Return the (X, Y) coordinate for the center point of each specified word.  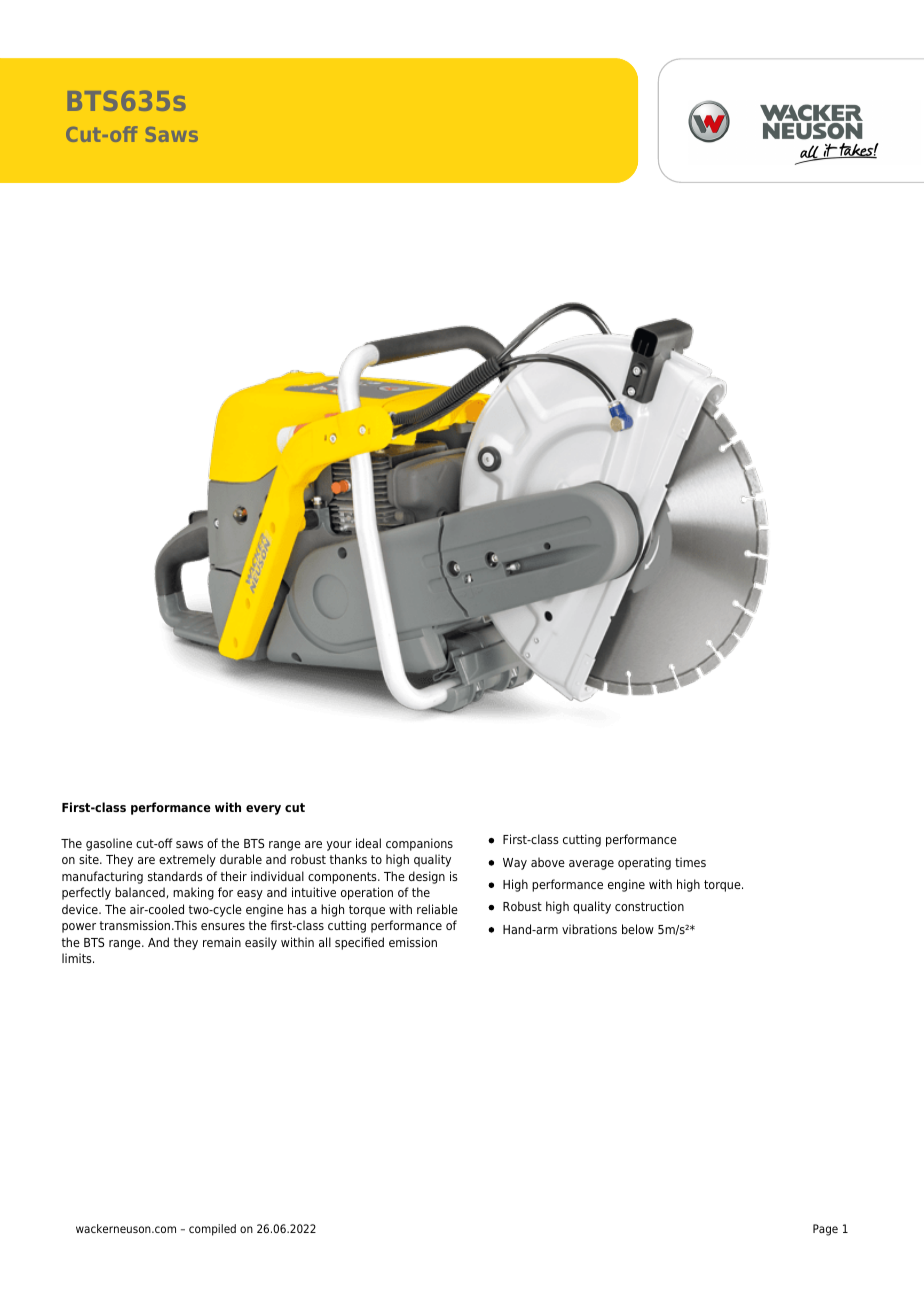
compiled (212, 1230)
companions (419, 844)
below (638, 929)
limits (78, 958)
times (690, 862)
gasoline (109, 844)
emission (413, 942)
